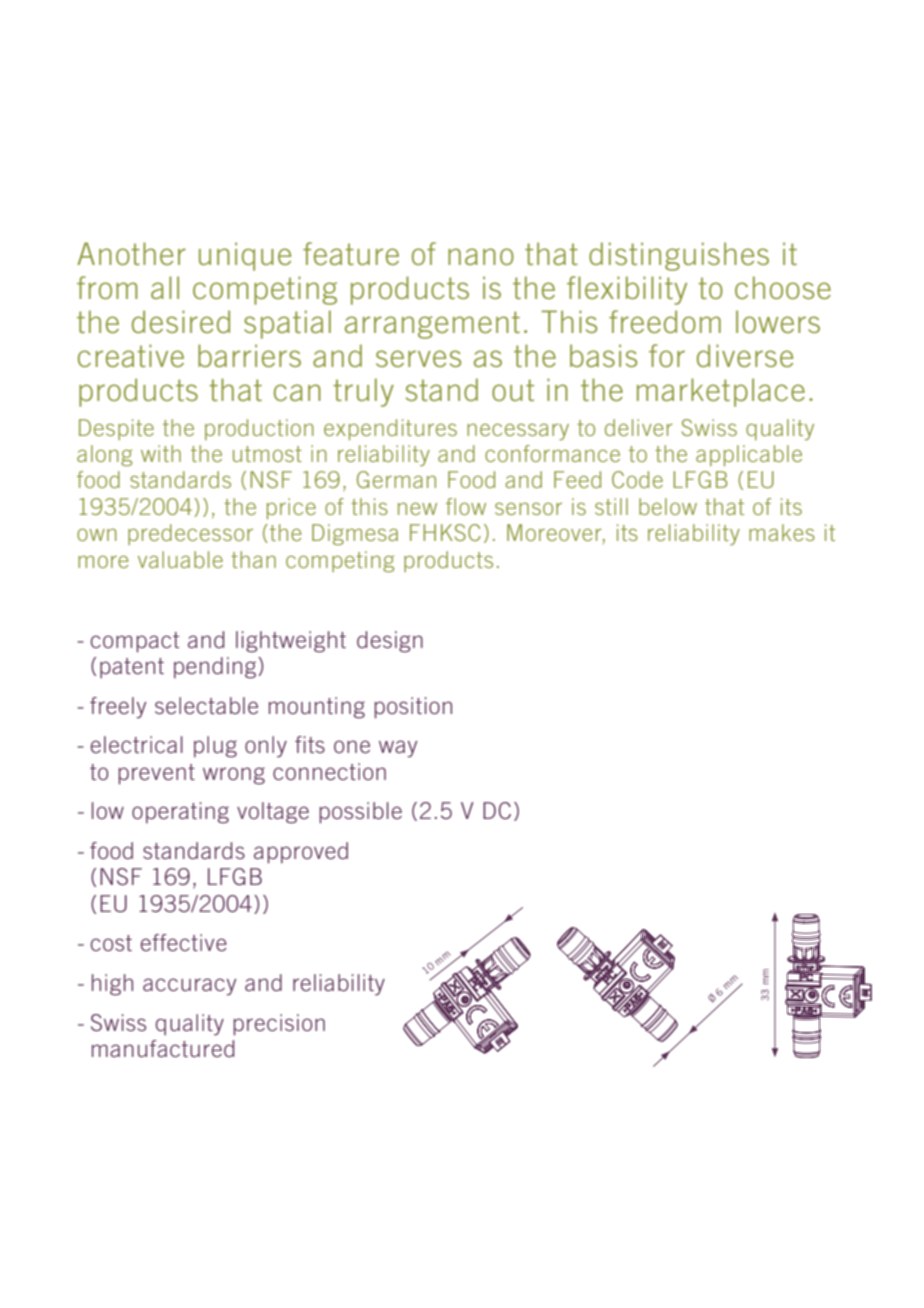 The width and height of the image is (924, 1308). I want to click on selectable, so click(206, 705).
